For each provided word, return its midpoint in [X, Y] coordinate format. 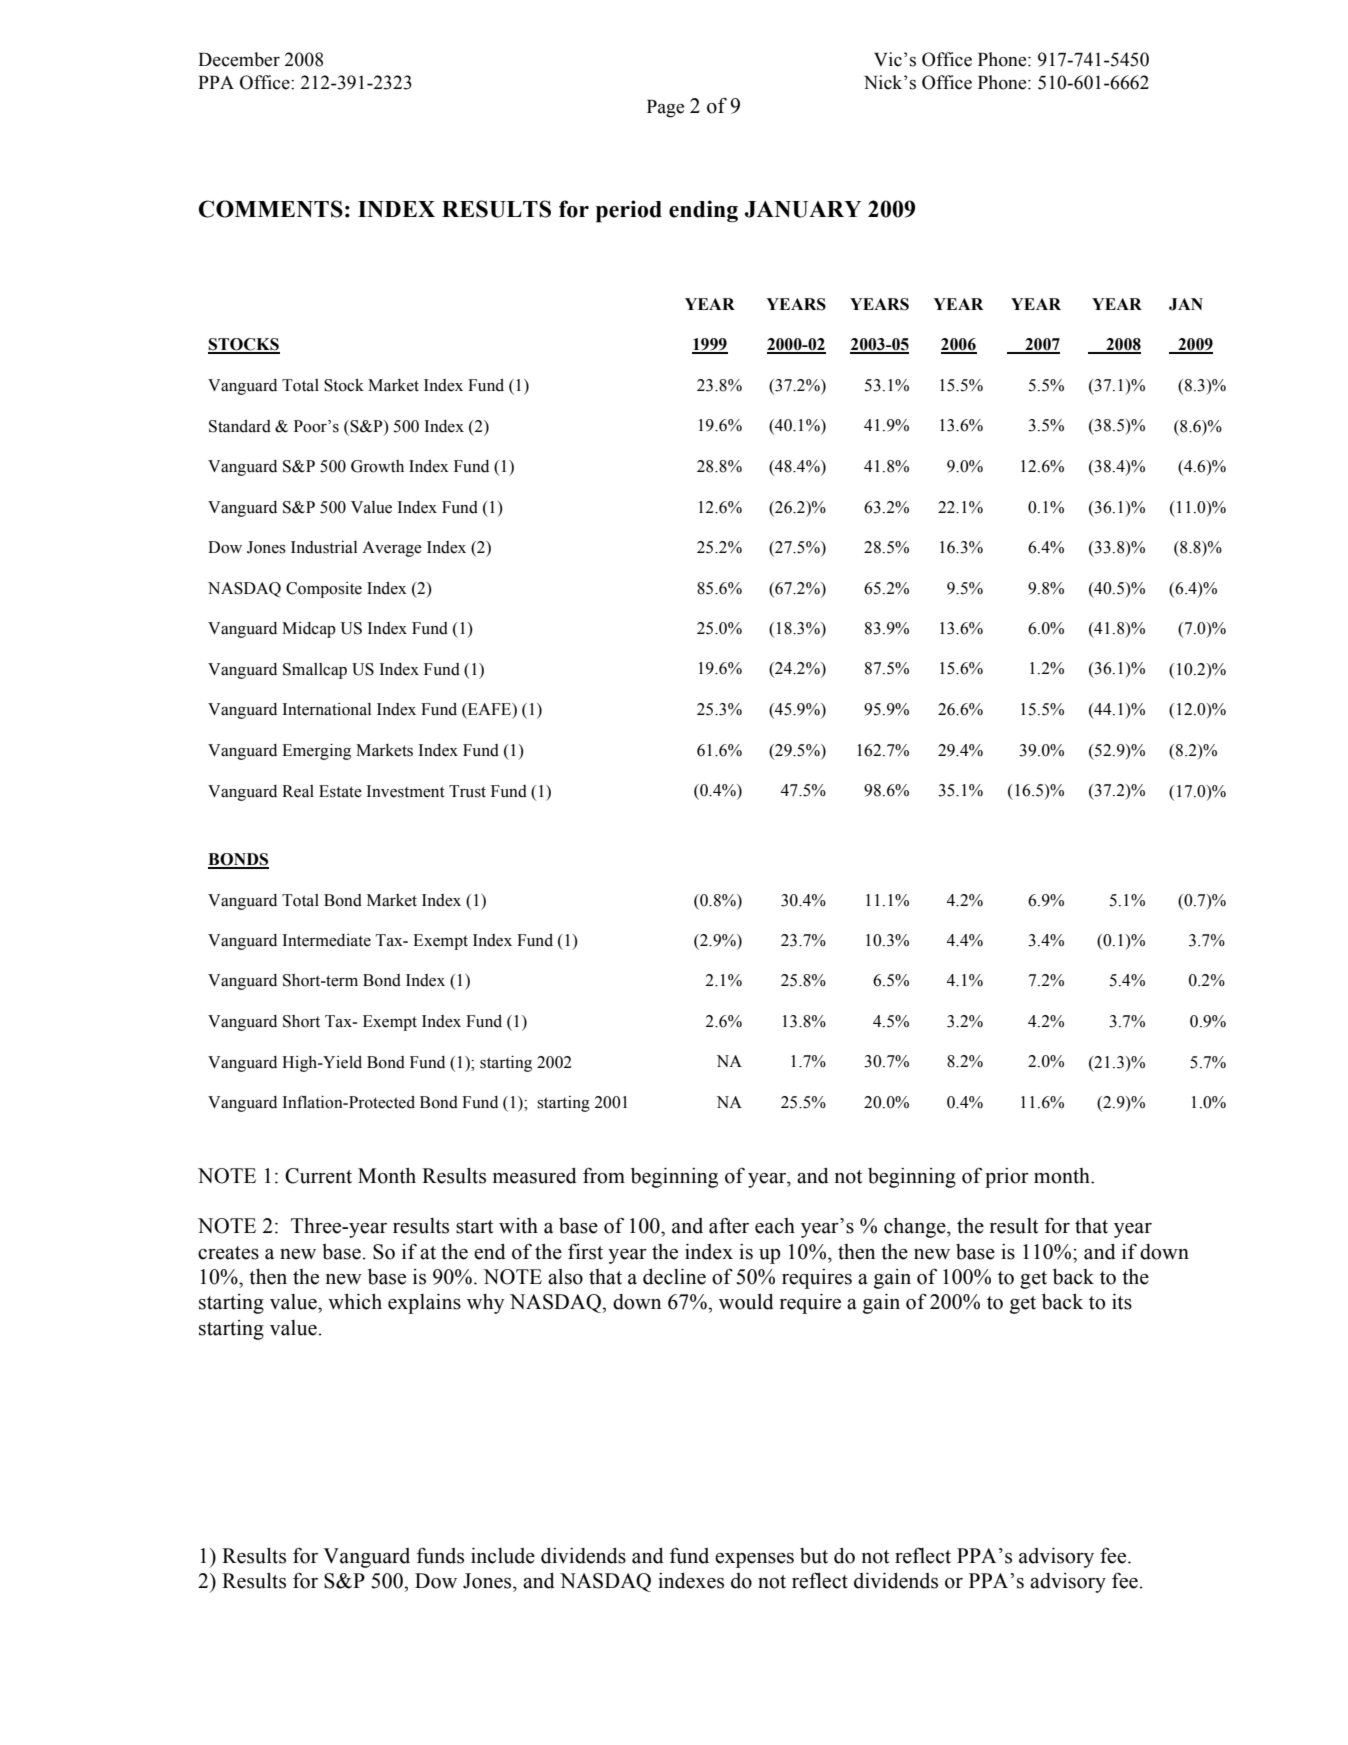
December [239, 59]
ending [703, 211]
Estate [340, 791]
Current [318, 1176]
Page [665, 109]
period [629, 211]
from [604, 1176]
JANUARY [803, 209]
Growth [377, 466]
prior [1007, 1178]
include [503, 1555]
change [916, 1228]
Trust [467, 791]
